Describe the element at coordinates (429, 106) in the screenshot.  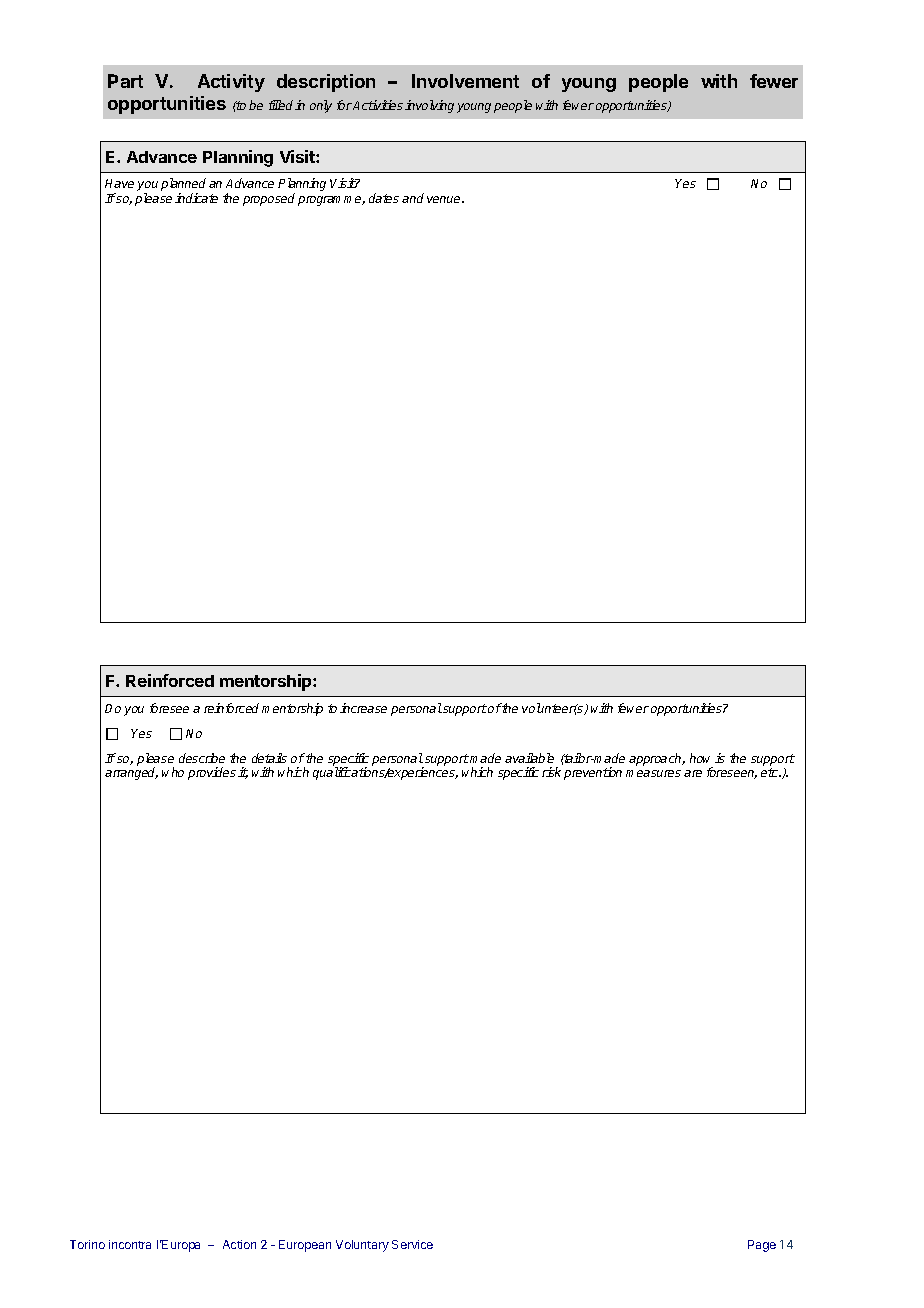
I see `involving` at that location.
